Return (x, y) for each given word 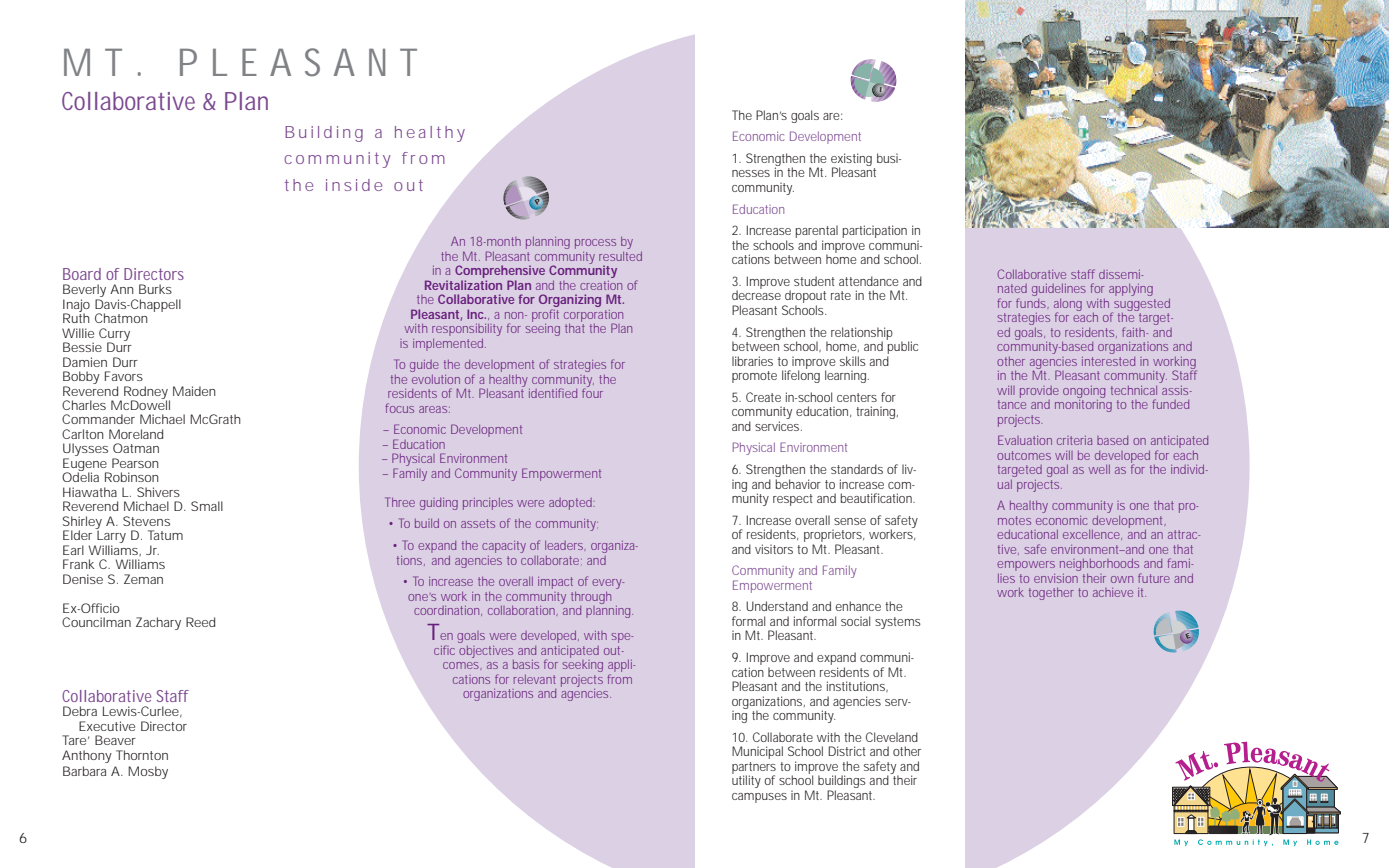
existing (853, 161)
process (595, 244)
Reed (200, 622)
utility (746, 780)
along (1068, 306)
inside (354, 185)
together (1051, 594)
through (591, 598)
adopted (572, 504)
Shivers (158, 492)
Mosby (148, 772)
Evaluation (1025, 440)
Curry (114, 335)
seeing (542, 328)
